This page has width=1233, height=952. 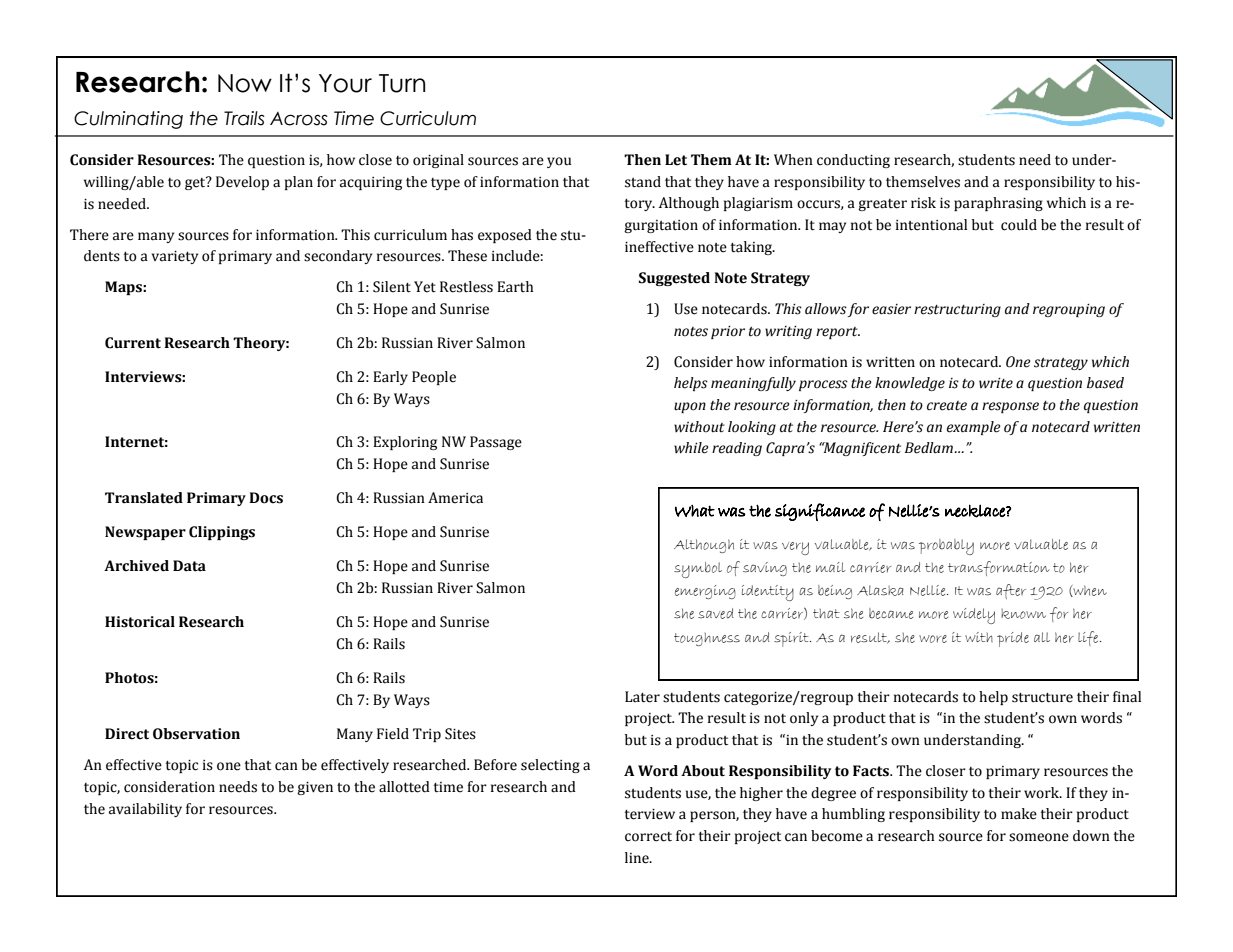 What do you see at coordinates (691, 448) in the page?
I see `while` at bounding box center [691, 448].
